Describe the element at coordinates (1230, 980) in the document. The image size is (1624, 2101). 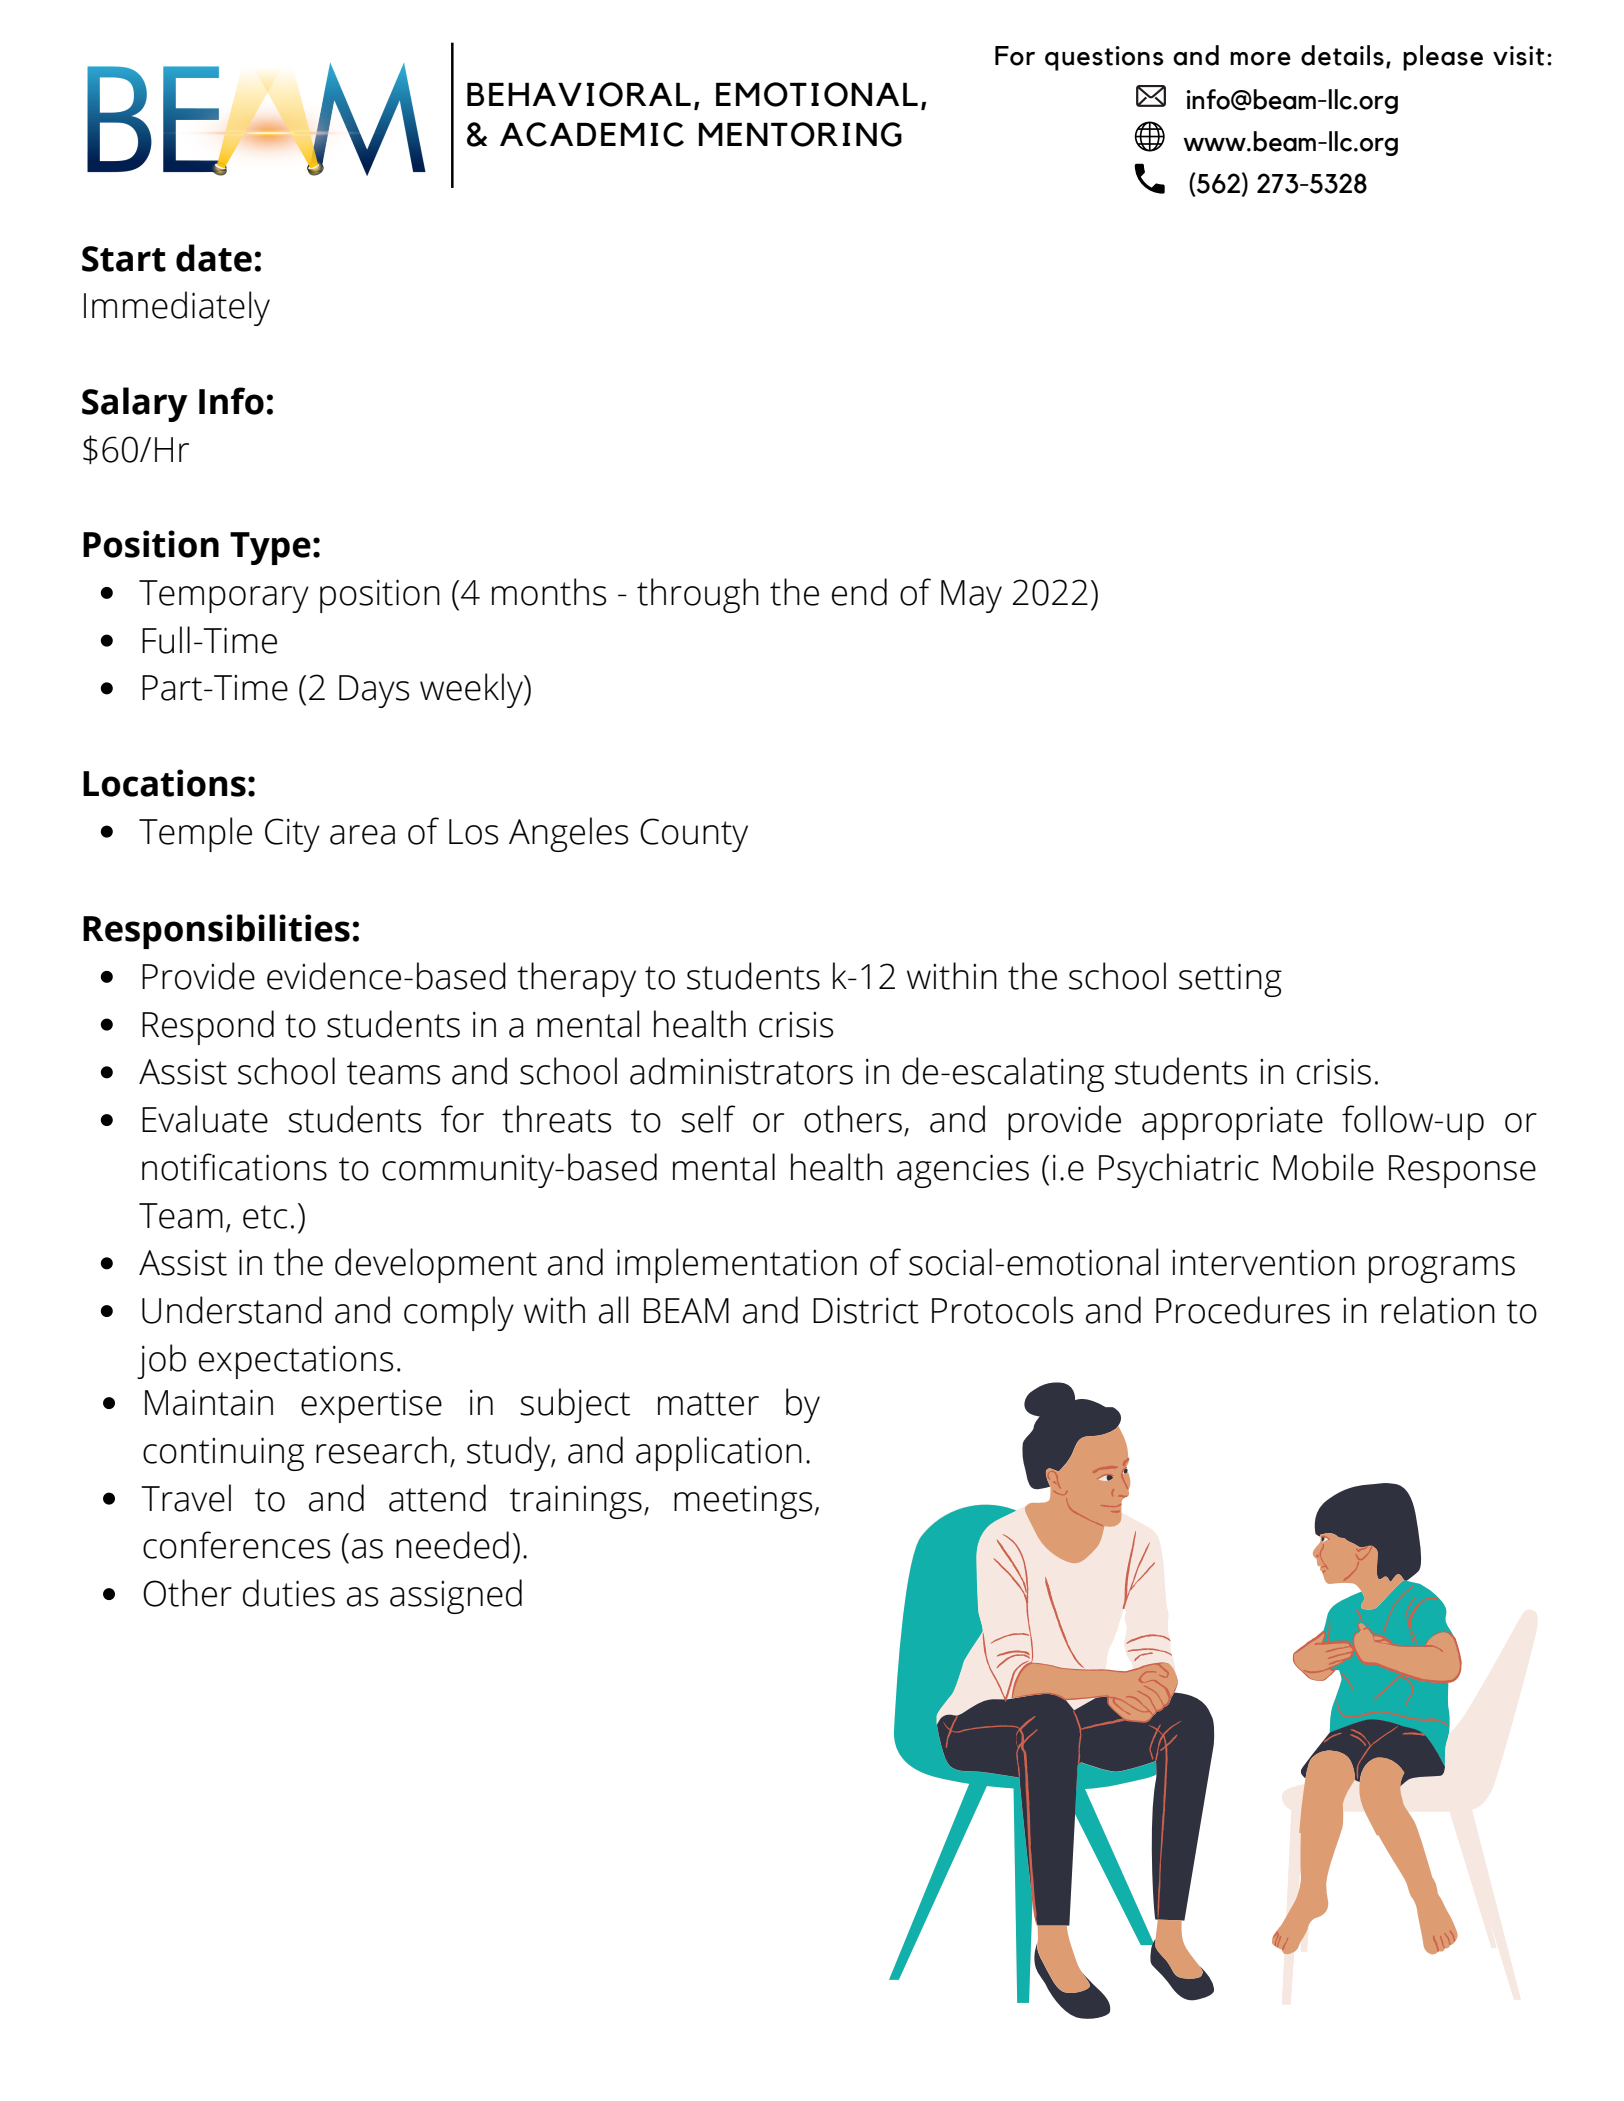
I see `setting` at that location.
